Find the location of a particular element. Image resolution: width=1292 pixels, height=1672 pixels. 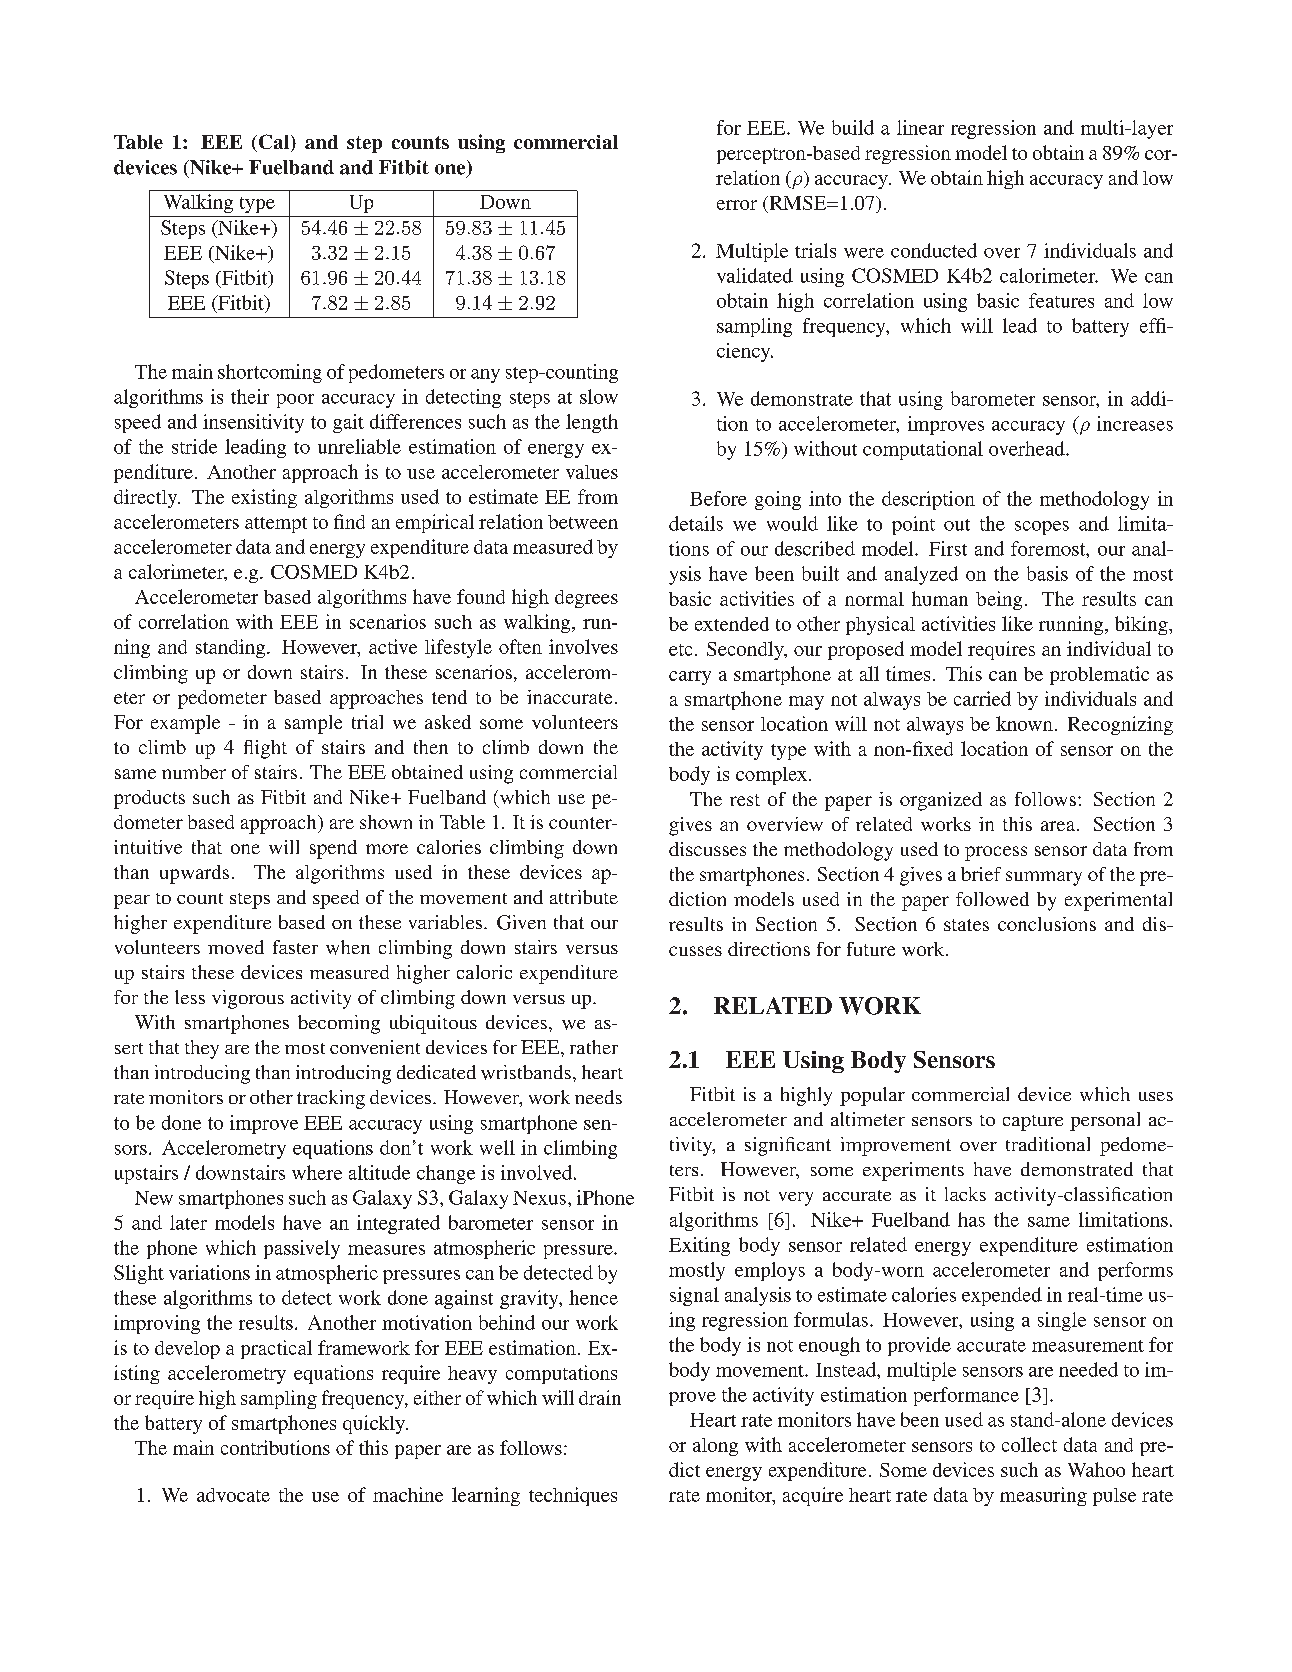

along is located at coordinates (715, 1447).
